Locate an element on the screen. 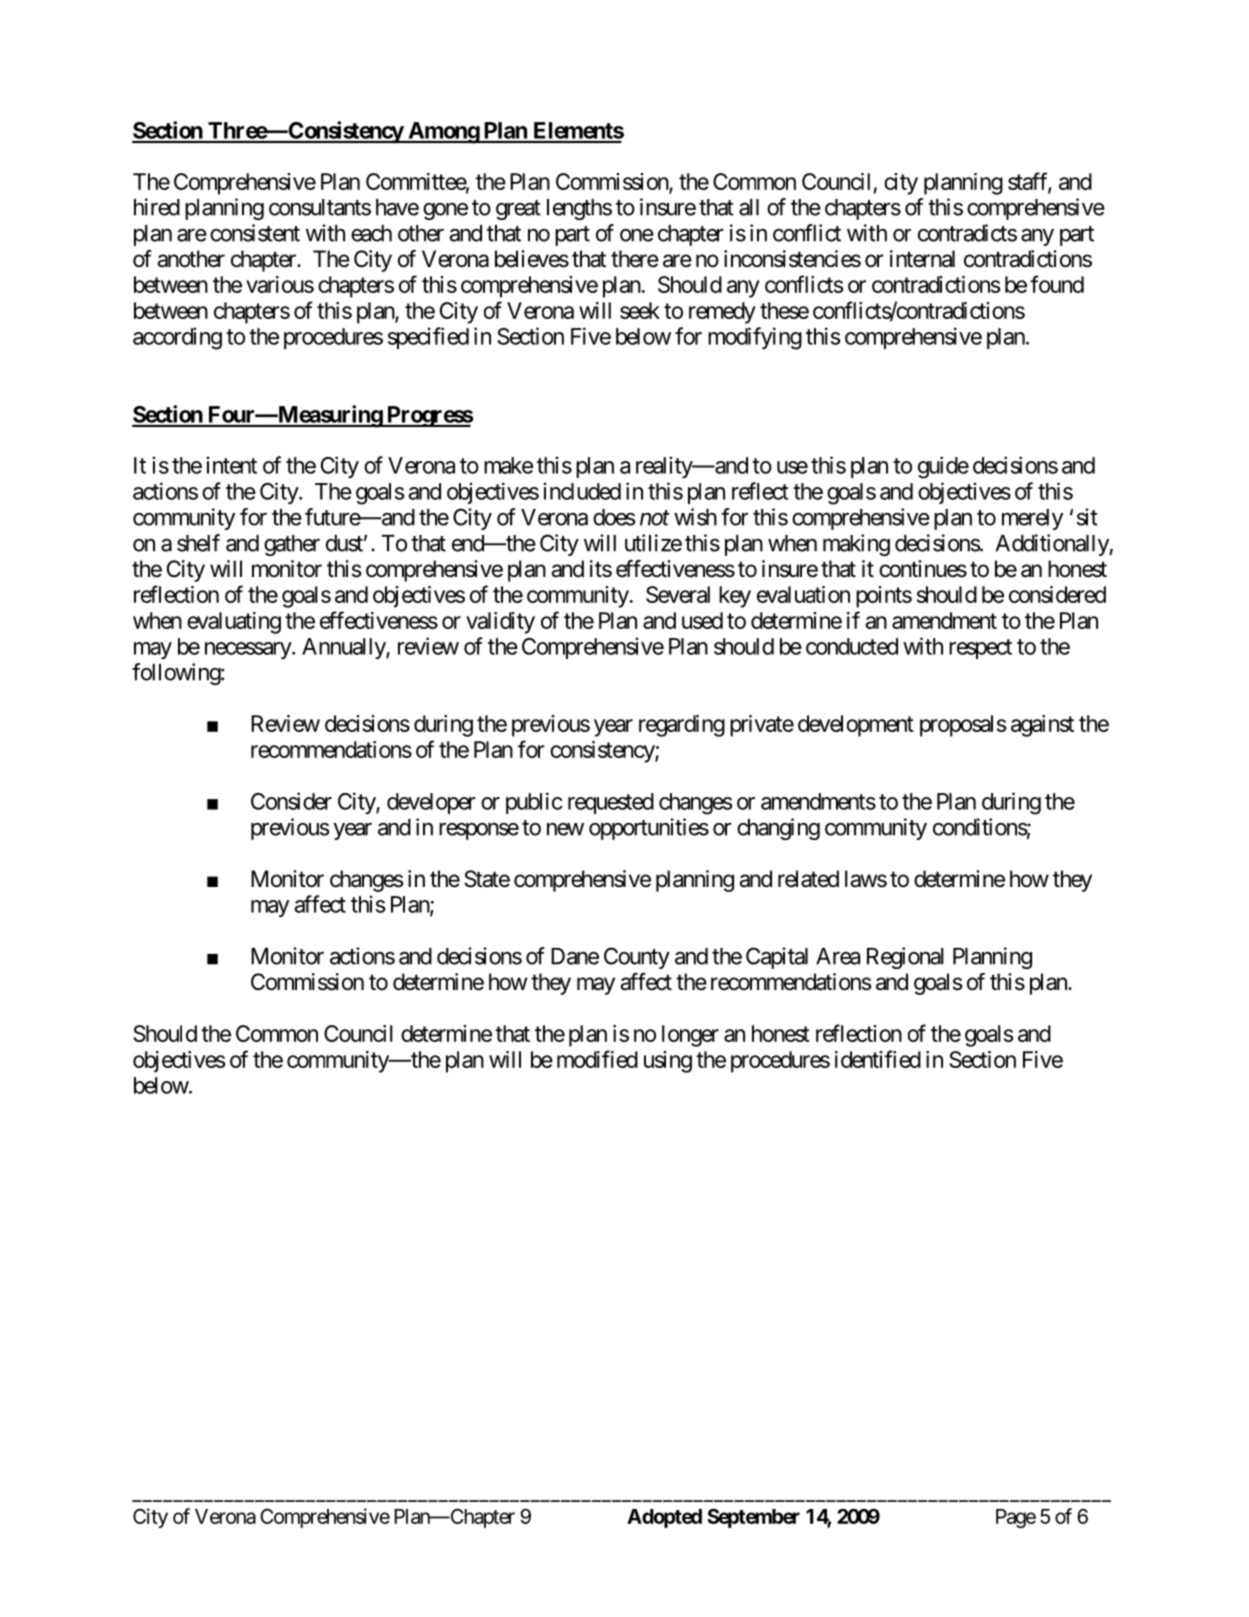  using is located at coordinates (668, 1062).
